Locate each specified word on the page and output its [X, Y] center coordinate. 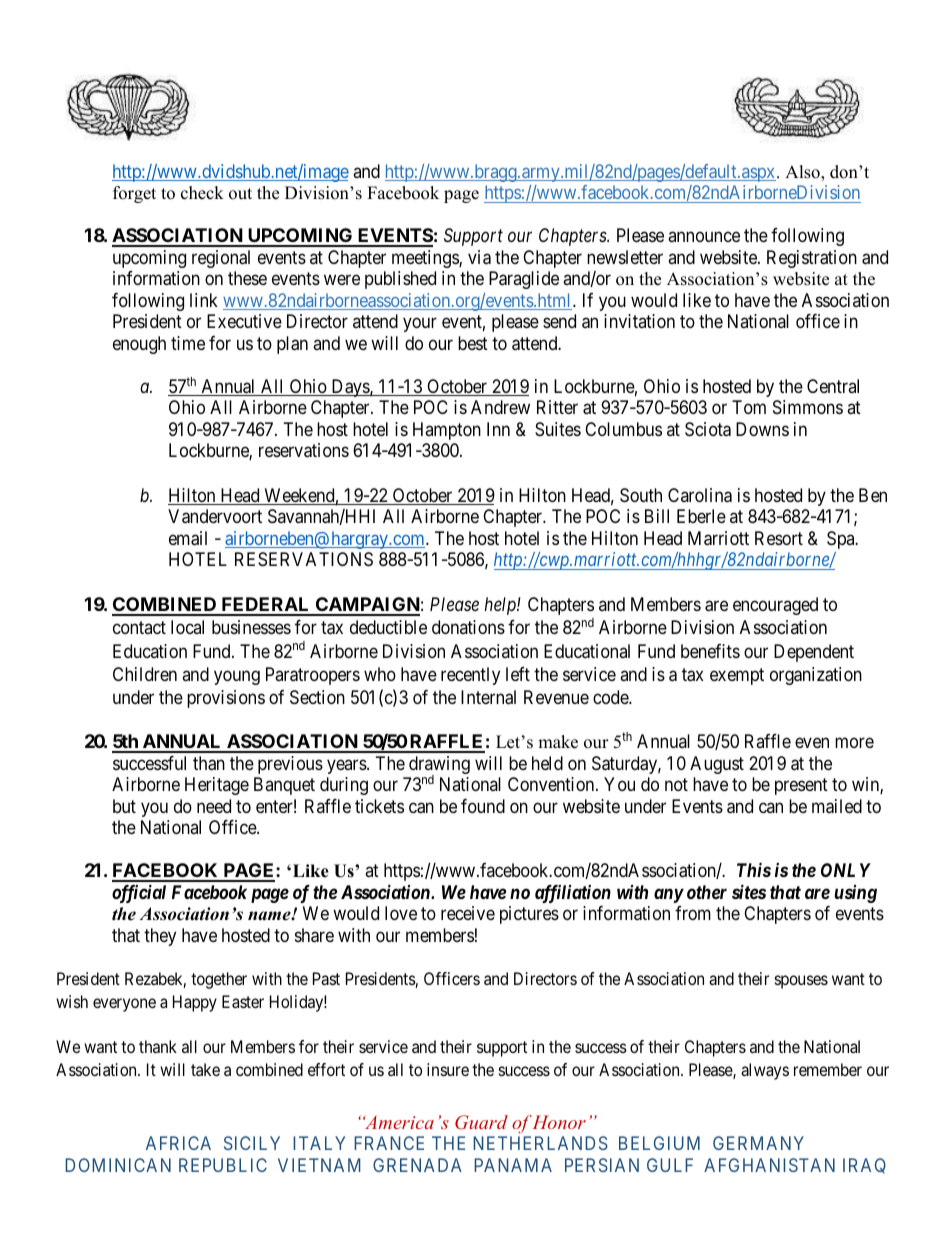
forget [134, 194]
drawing [439, 766]
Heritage [217, 786]
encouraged [775, 606]
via [479, 257]
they [160, 937]
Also [803, 173]
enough [139, 345]
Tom [749, 407]
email [188, 538]
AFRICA [178, 1143]
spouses [801, 982]
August [717, 765]
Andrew [500, 407]
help [501, 606]
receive [468, 913]
